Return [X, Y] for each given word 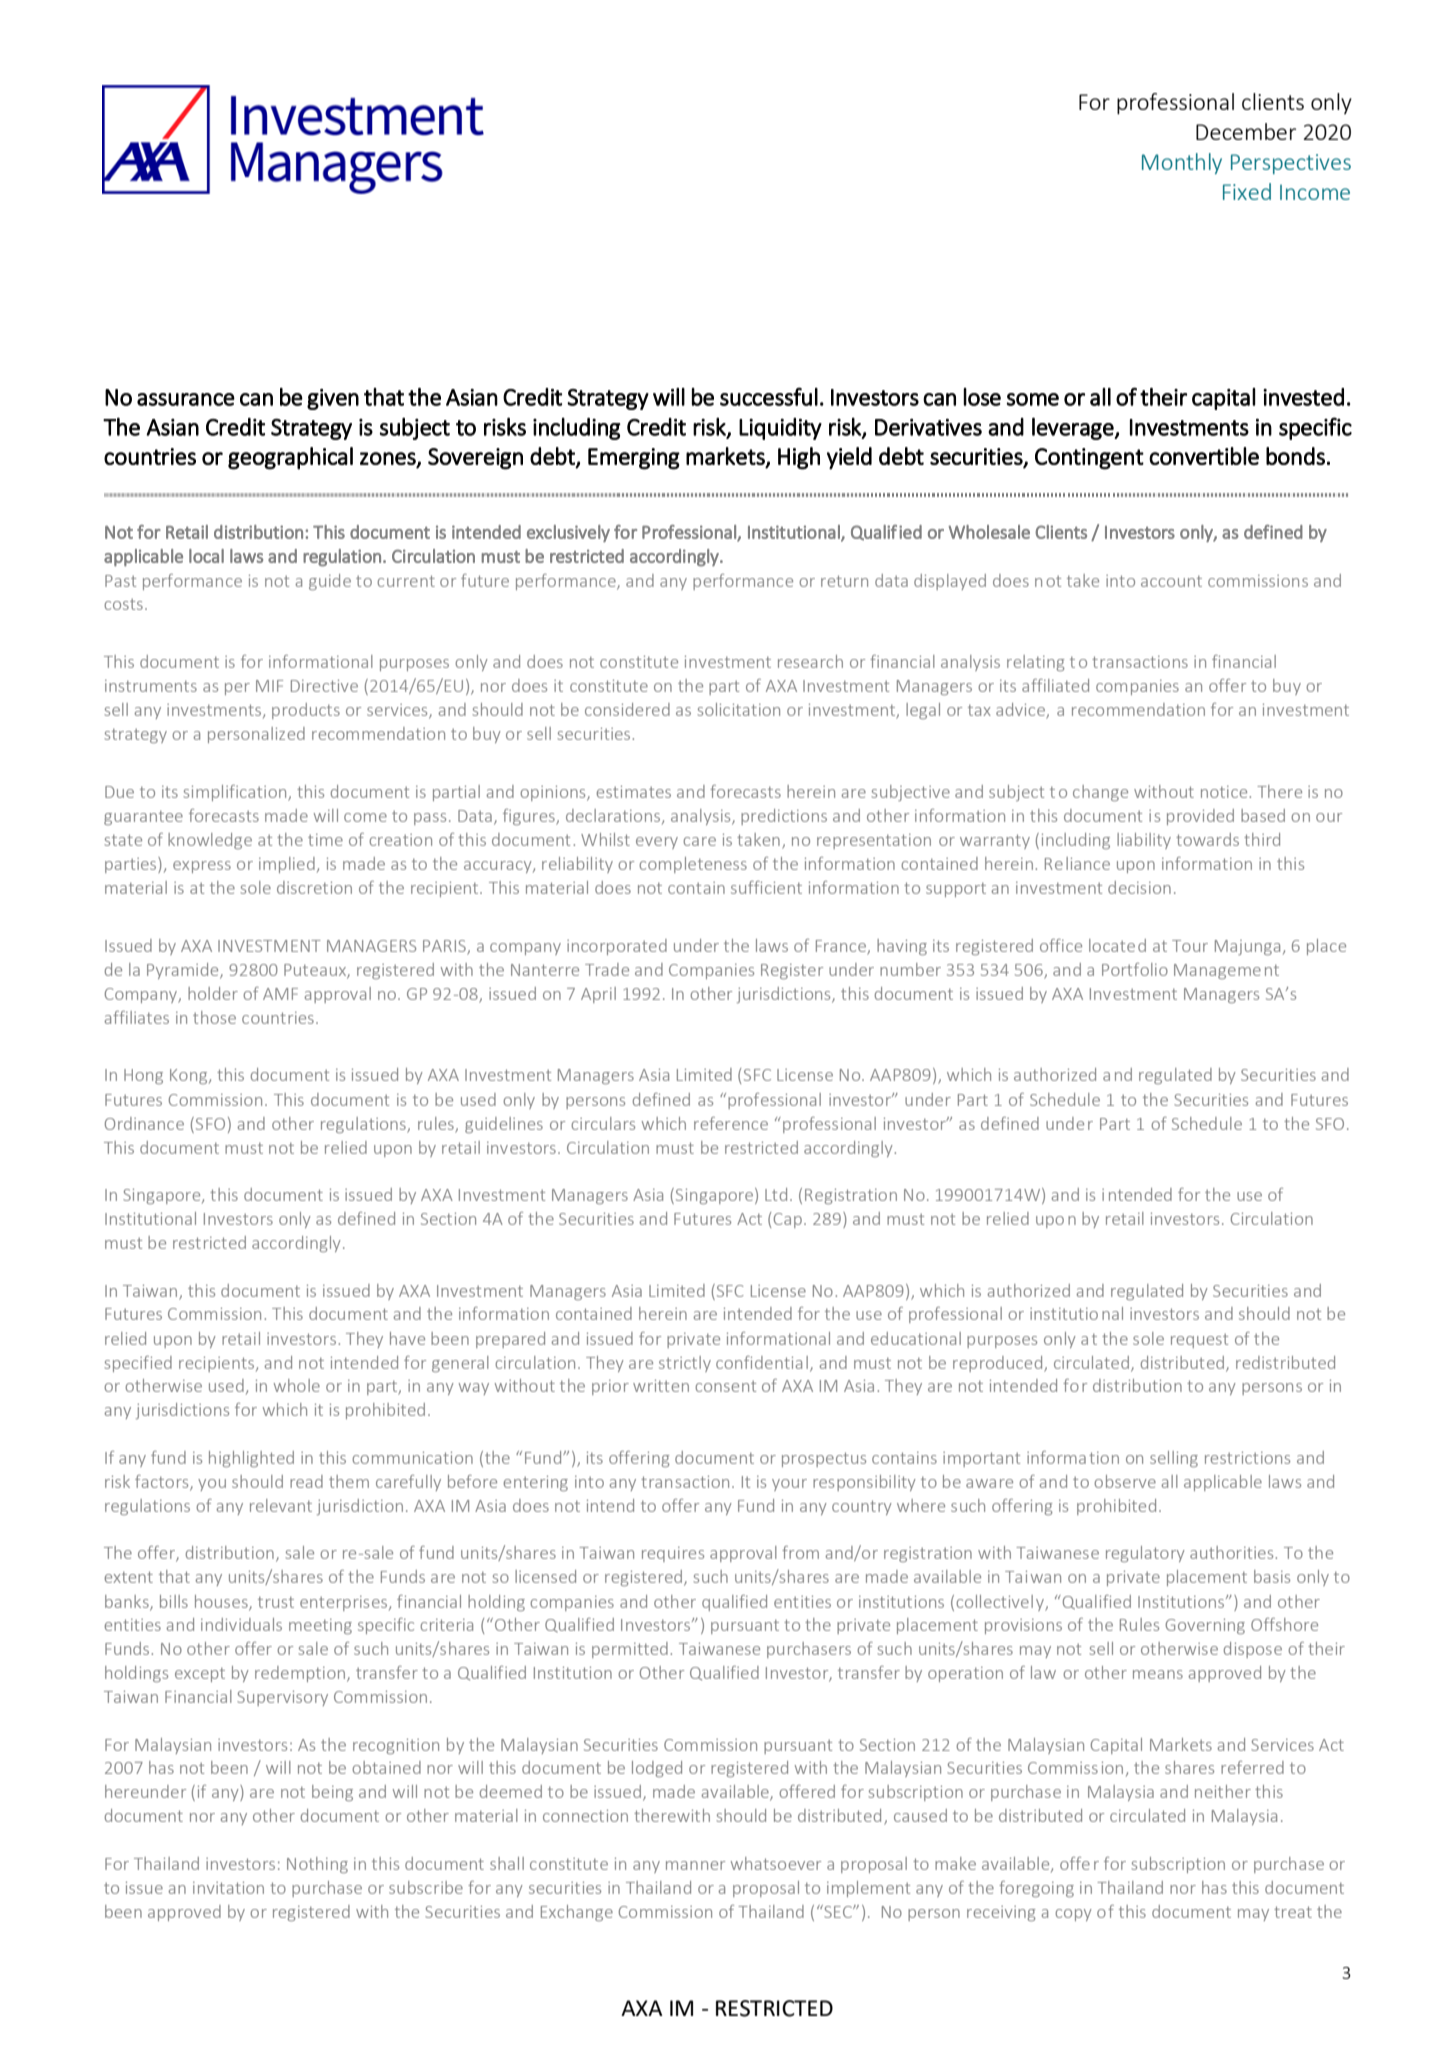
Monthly [1182, 163]
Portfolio [1135, 969]
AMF [280, 994]
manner [695, 1865]
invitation [228, 1888]
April [598, 995]
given [333, 399]
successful [769, 396]
